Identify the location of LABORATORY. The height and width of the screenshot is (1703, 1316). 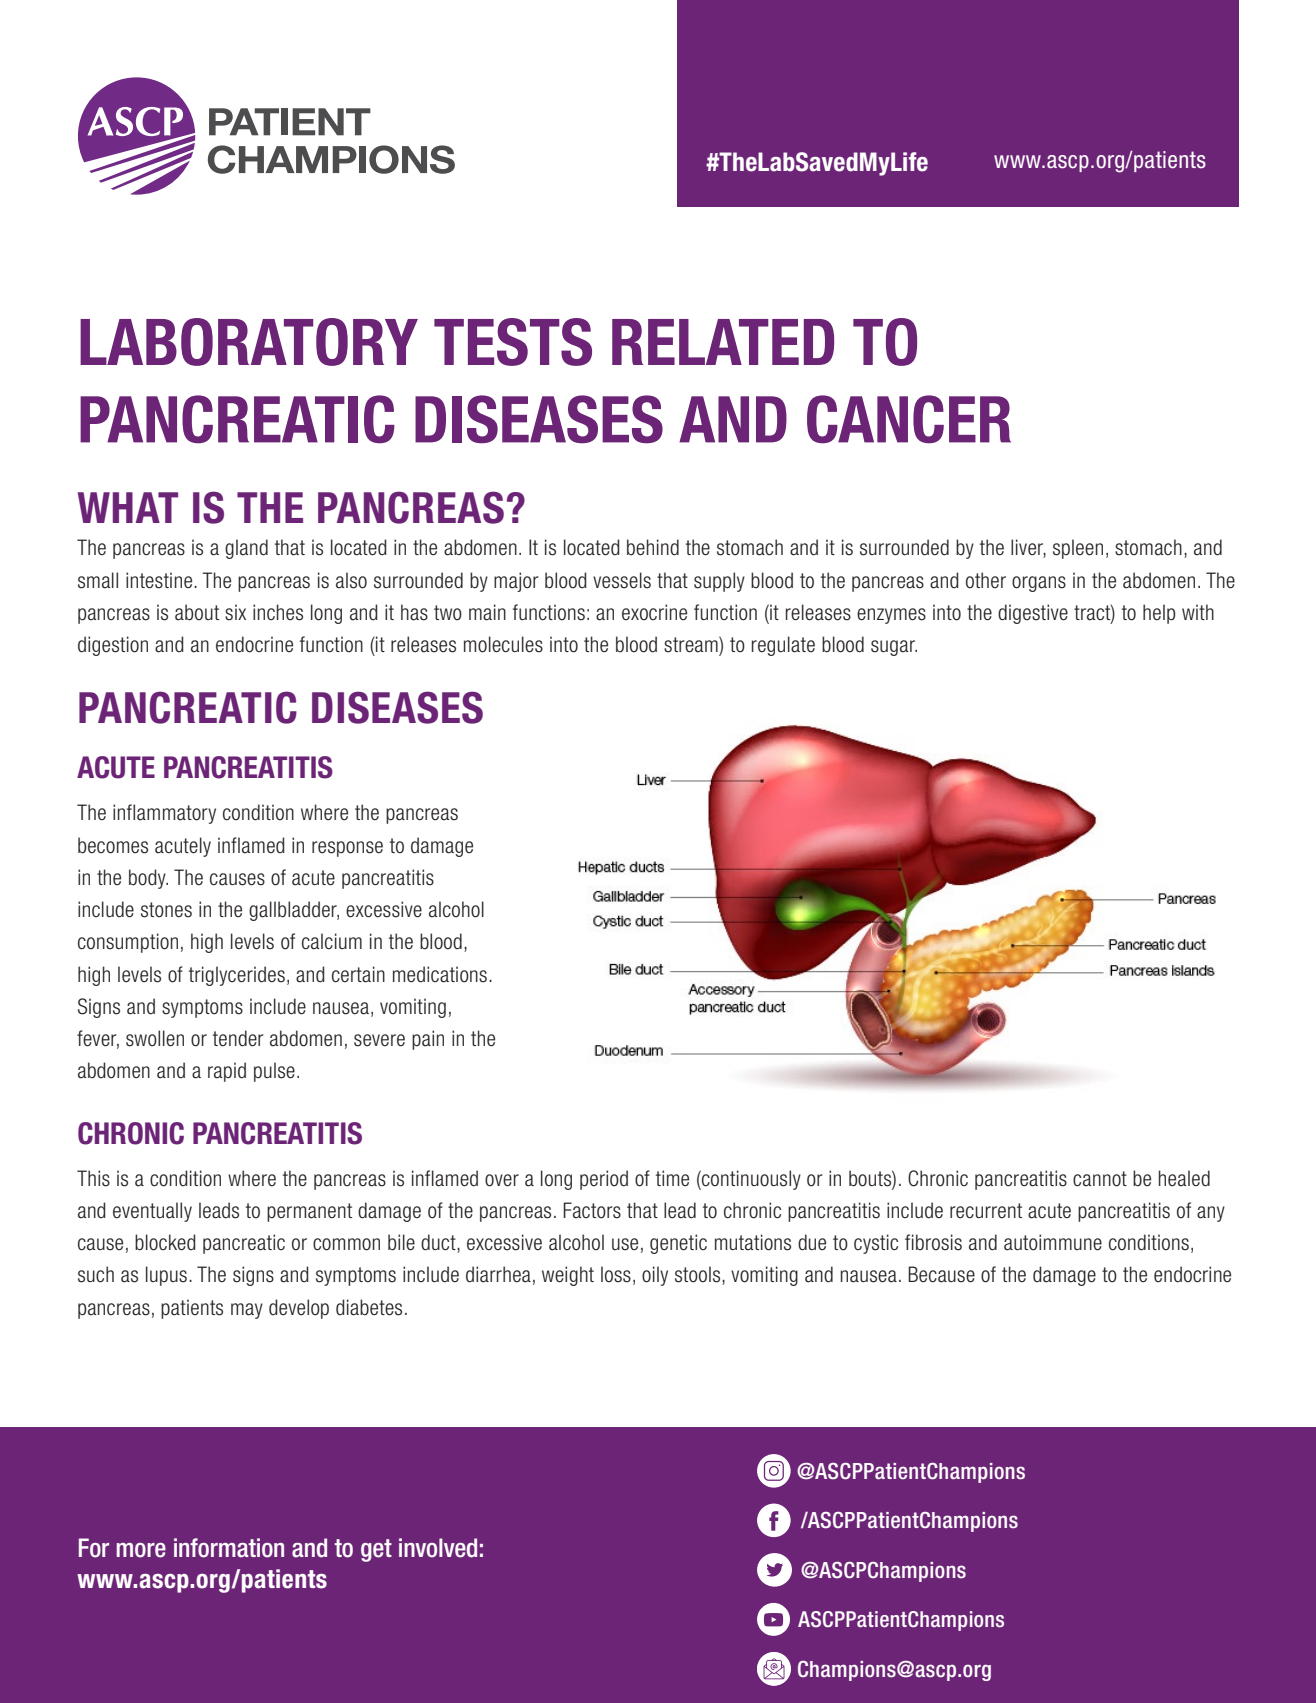
(249, 342).
